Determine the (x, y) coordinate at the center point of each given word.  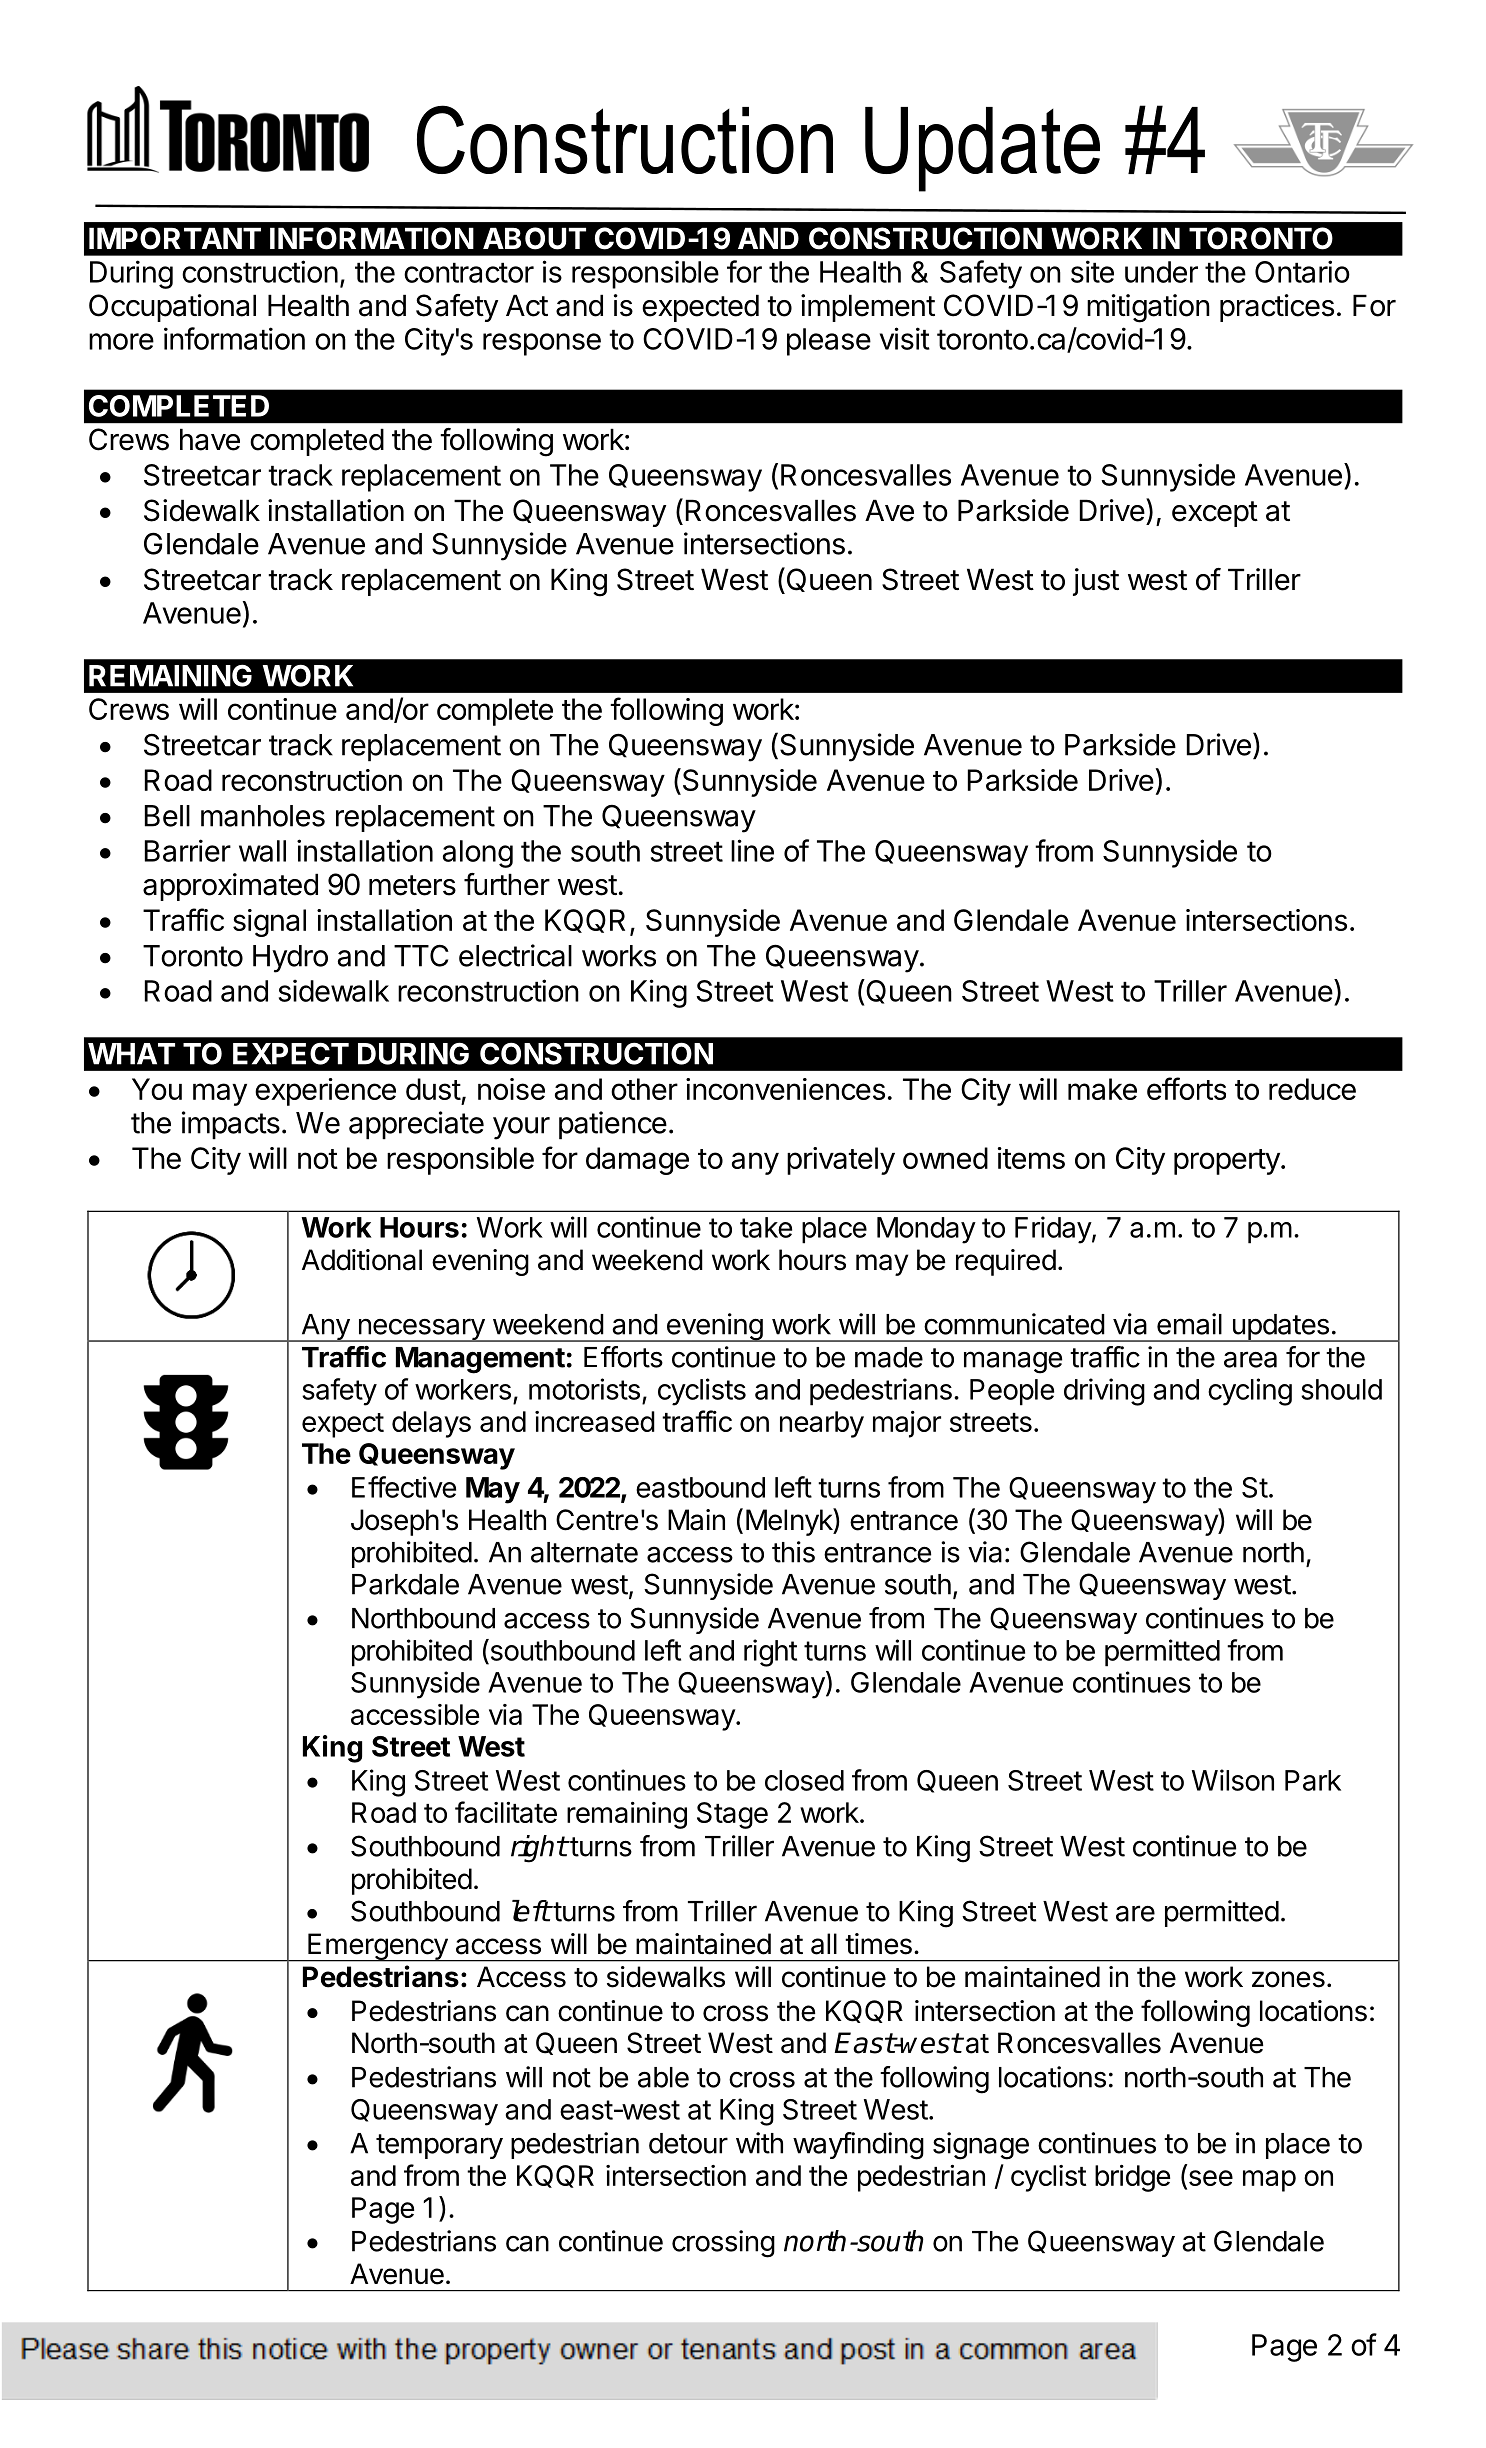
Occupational (172, 308)
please (829, 342)
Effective (404, 1487)
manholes (263, 816)
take (766, 1227)
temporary (439, 2146)
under (1161, 272)
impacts (231, 1125)
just (1096, 582)
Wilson (1233, 1780)
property (1228, 1162)
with (759, 2143)
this (793, 1552)
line (752, 850)
